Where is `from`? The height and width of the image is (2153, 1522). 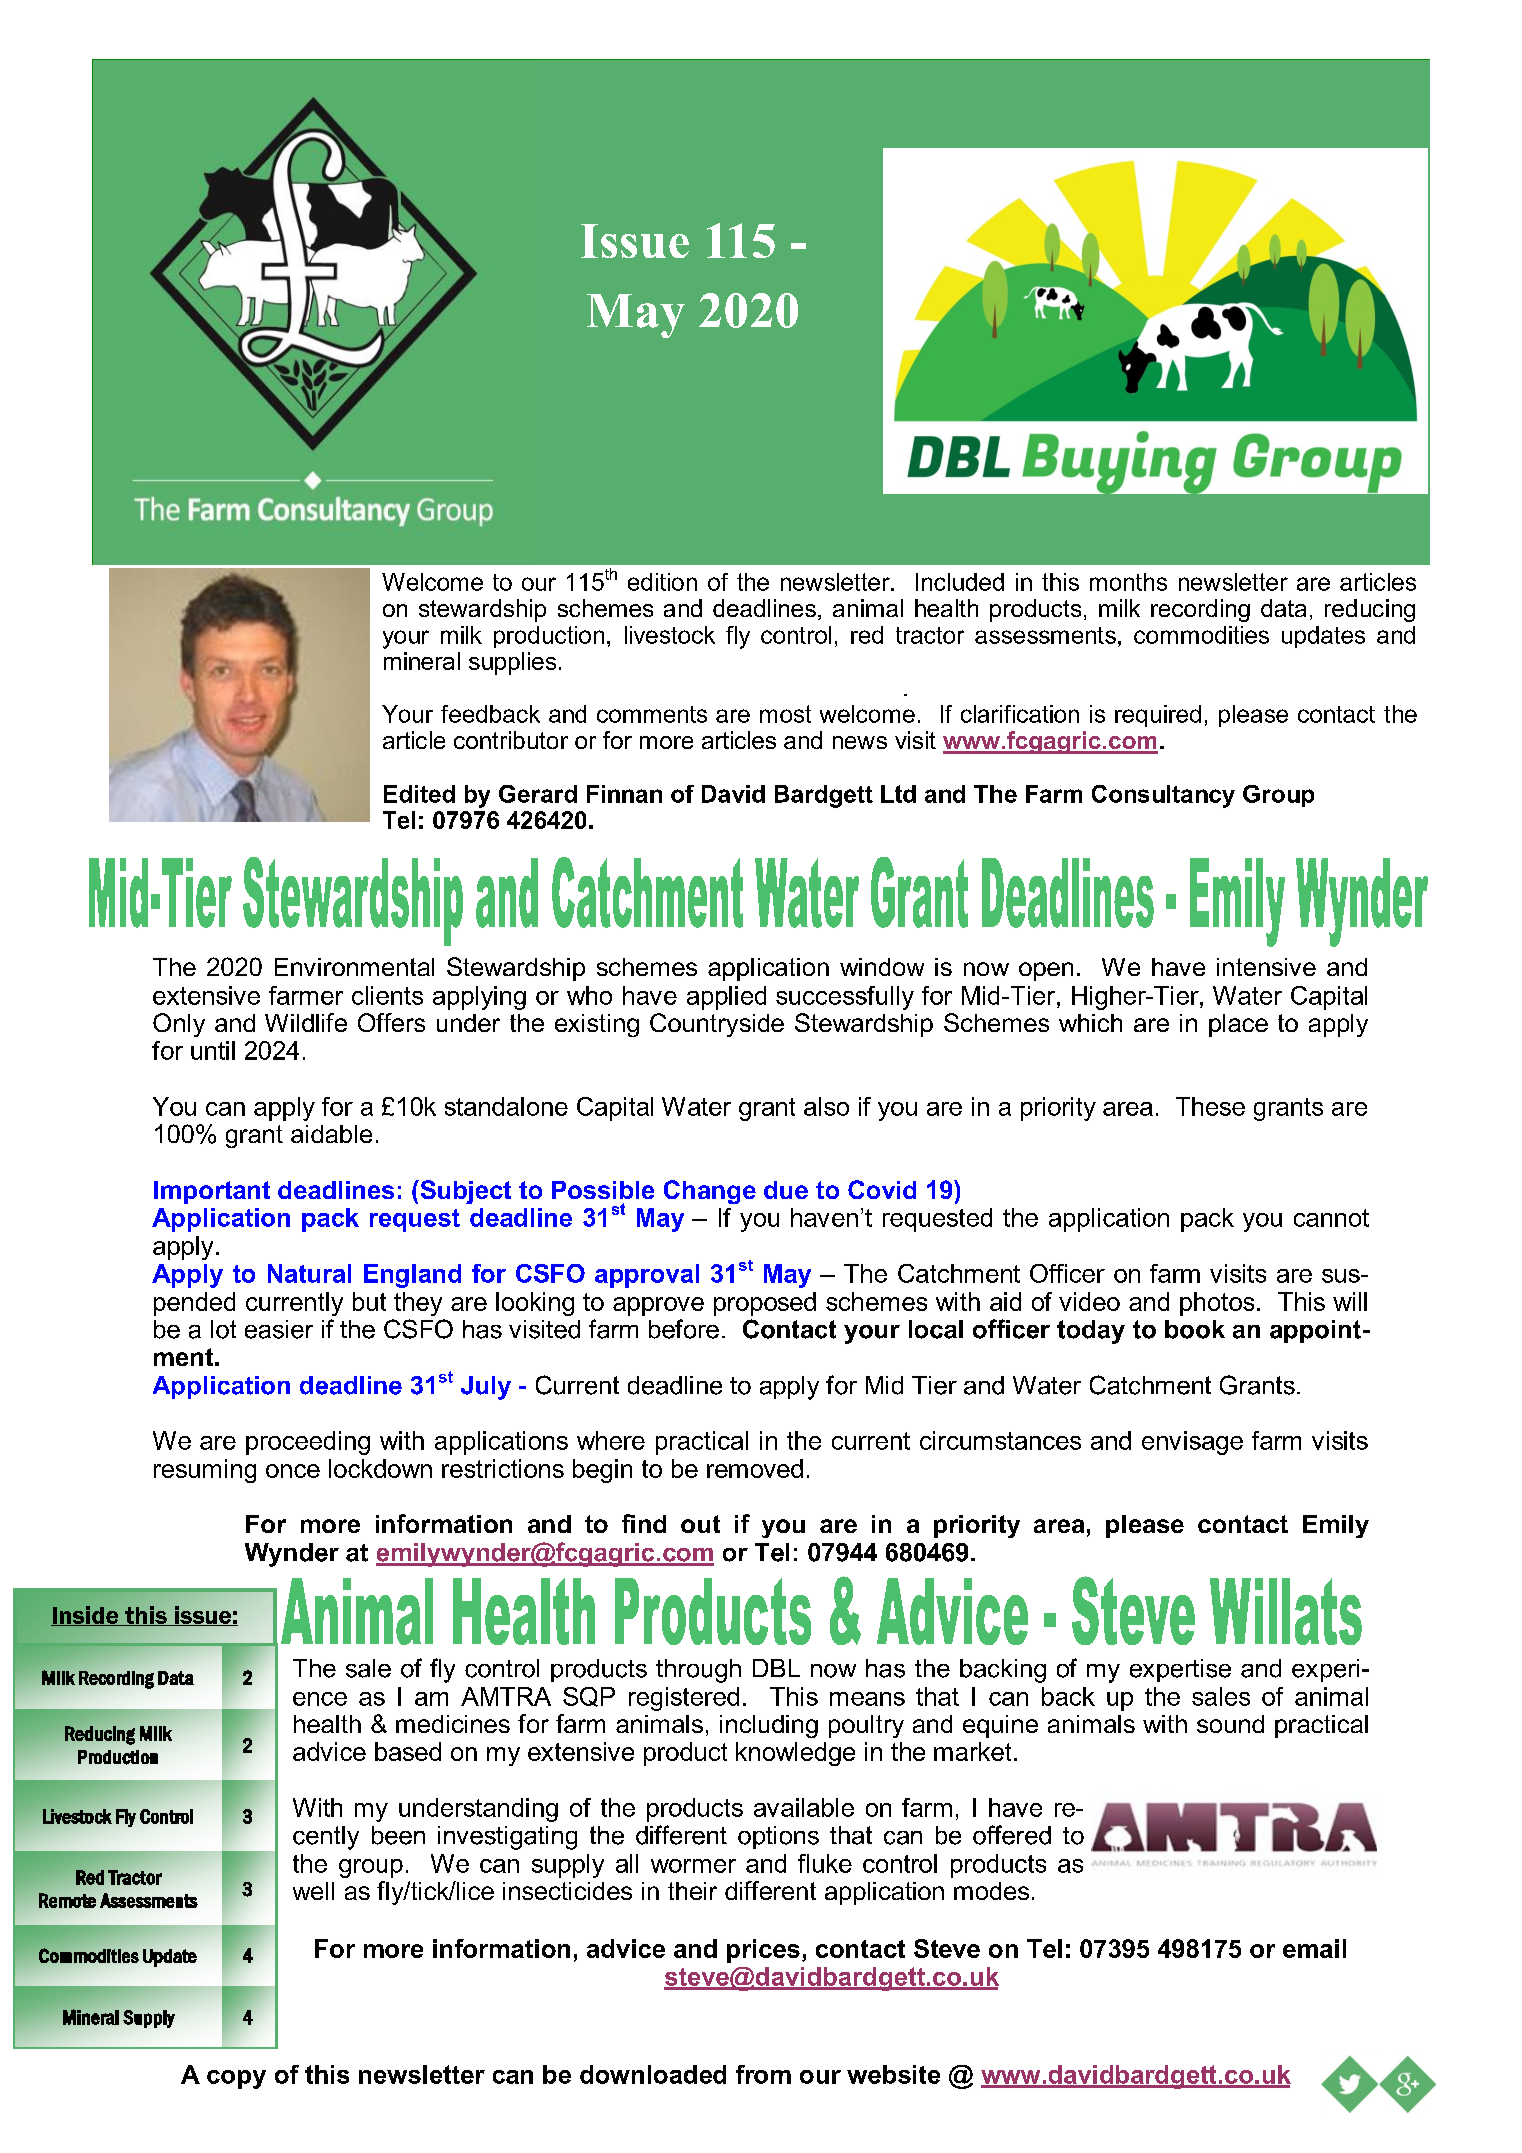
from is located at coordinates (763, 2074).
